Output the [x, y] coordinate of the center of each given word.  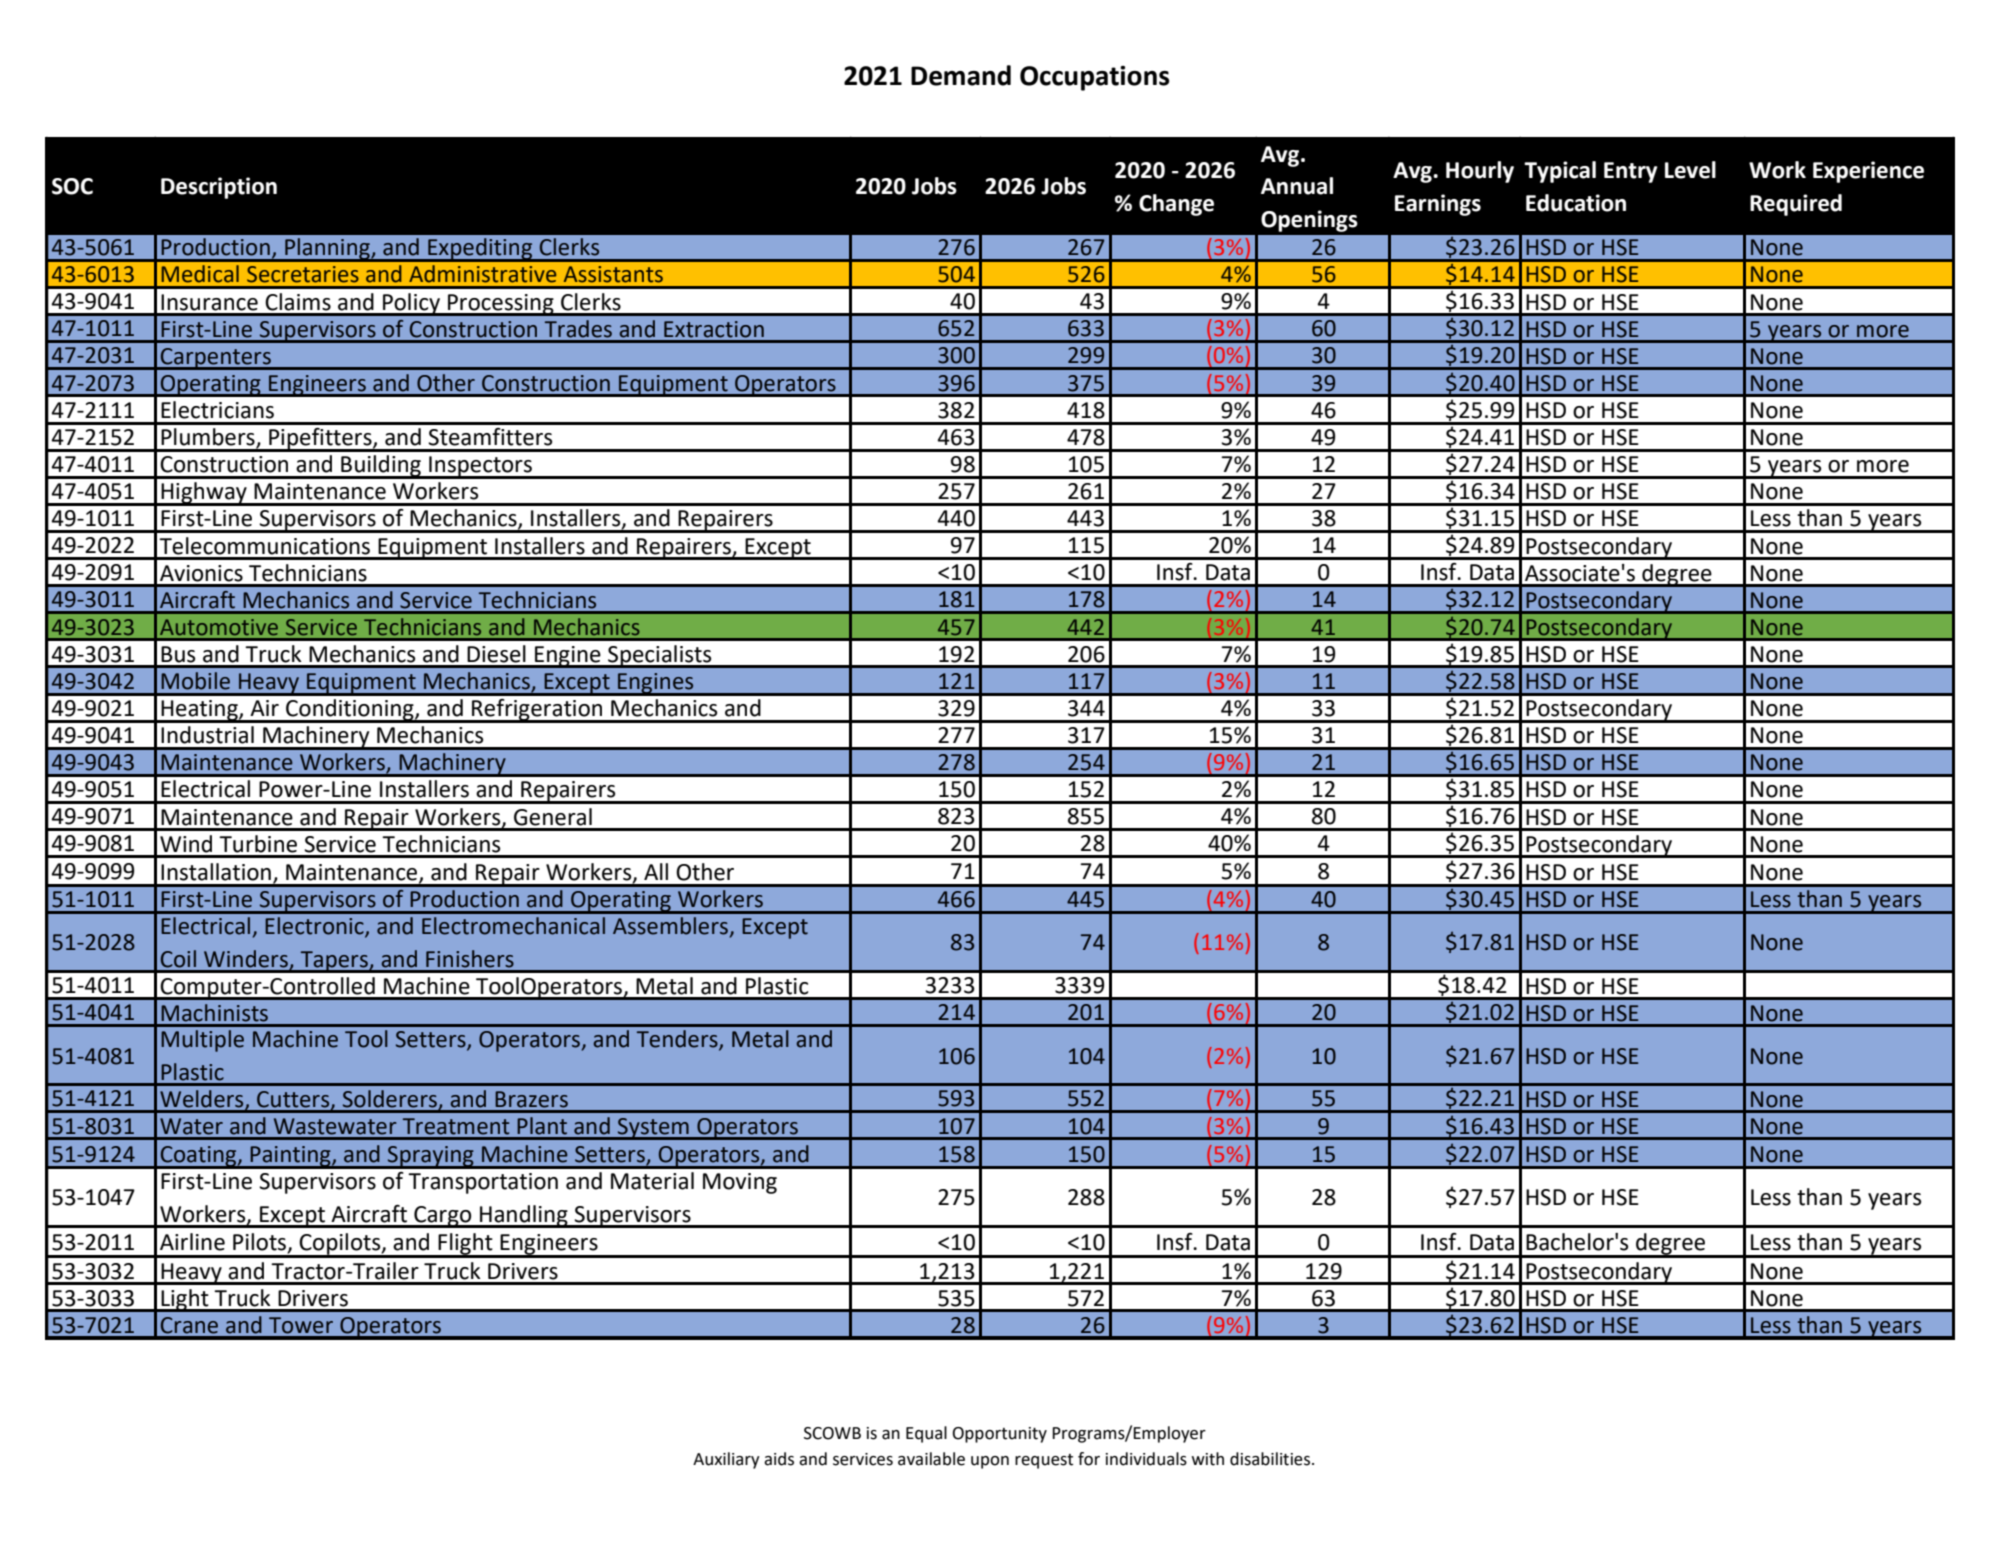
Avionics [201, 573]
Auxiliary [726, 1460]
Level [1690, 170]
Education [1576, 203]
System [653, 1129]
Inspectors [480, 467]
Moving [740, 1183]
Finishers [470, 959]
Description [219, 188]
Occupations [1094, 78]
